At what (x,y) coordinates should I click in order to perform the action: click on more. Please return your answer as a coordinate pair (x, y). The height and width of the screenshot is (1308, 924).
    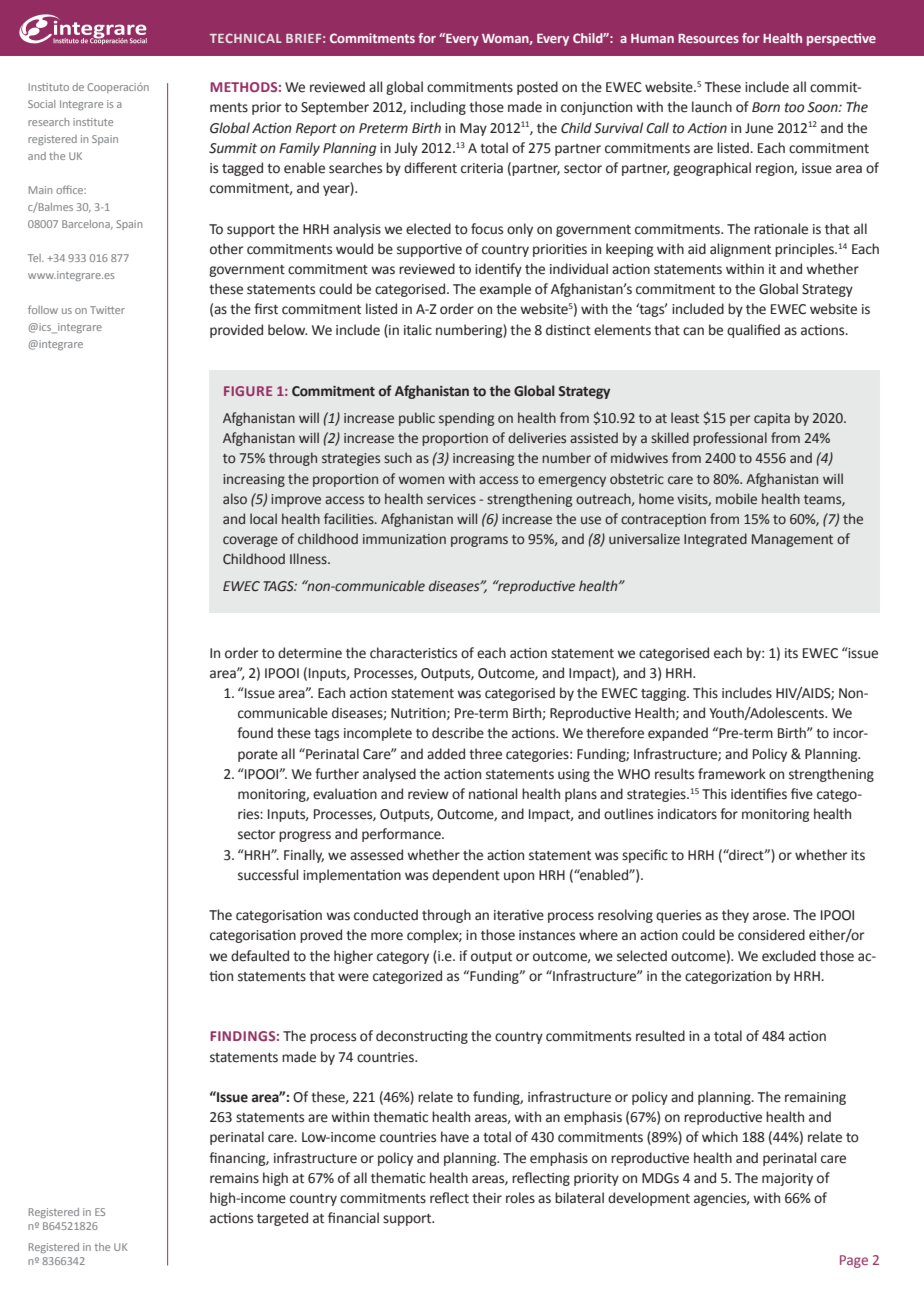
    Looking at the image, I should click on (387, 936).
